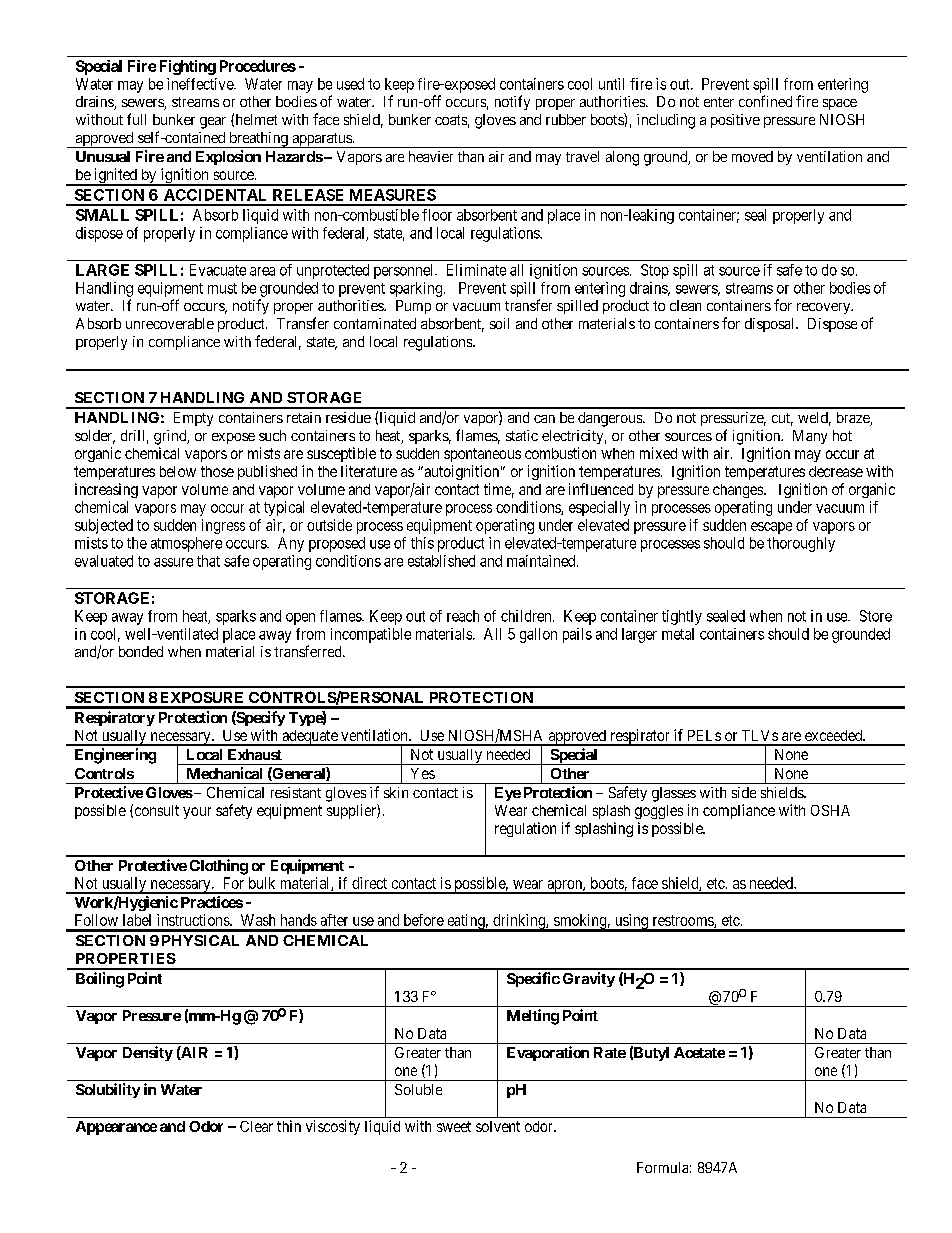  I want to click on bonded, so click(141, 651).
